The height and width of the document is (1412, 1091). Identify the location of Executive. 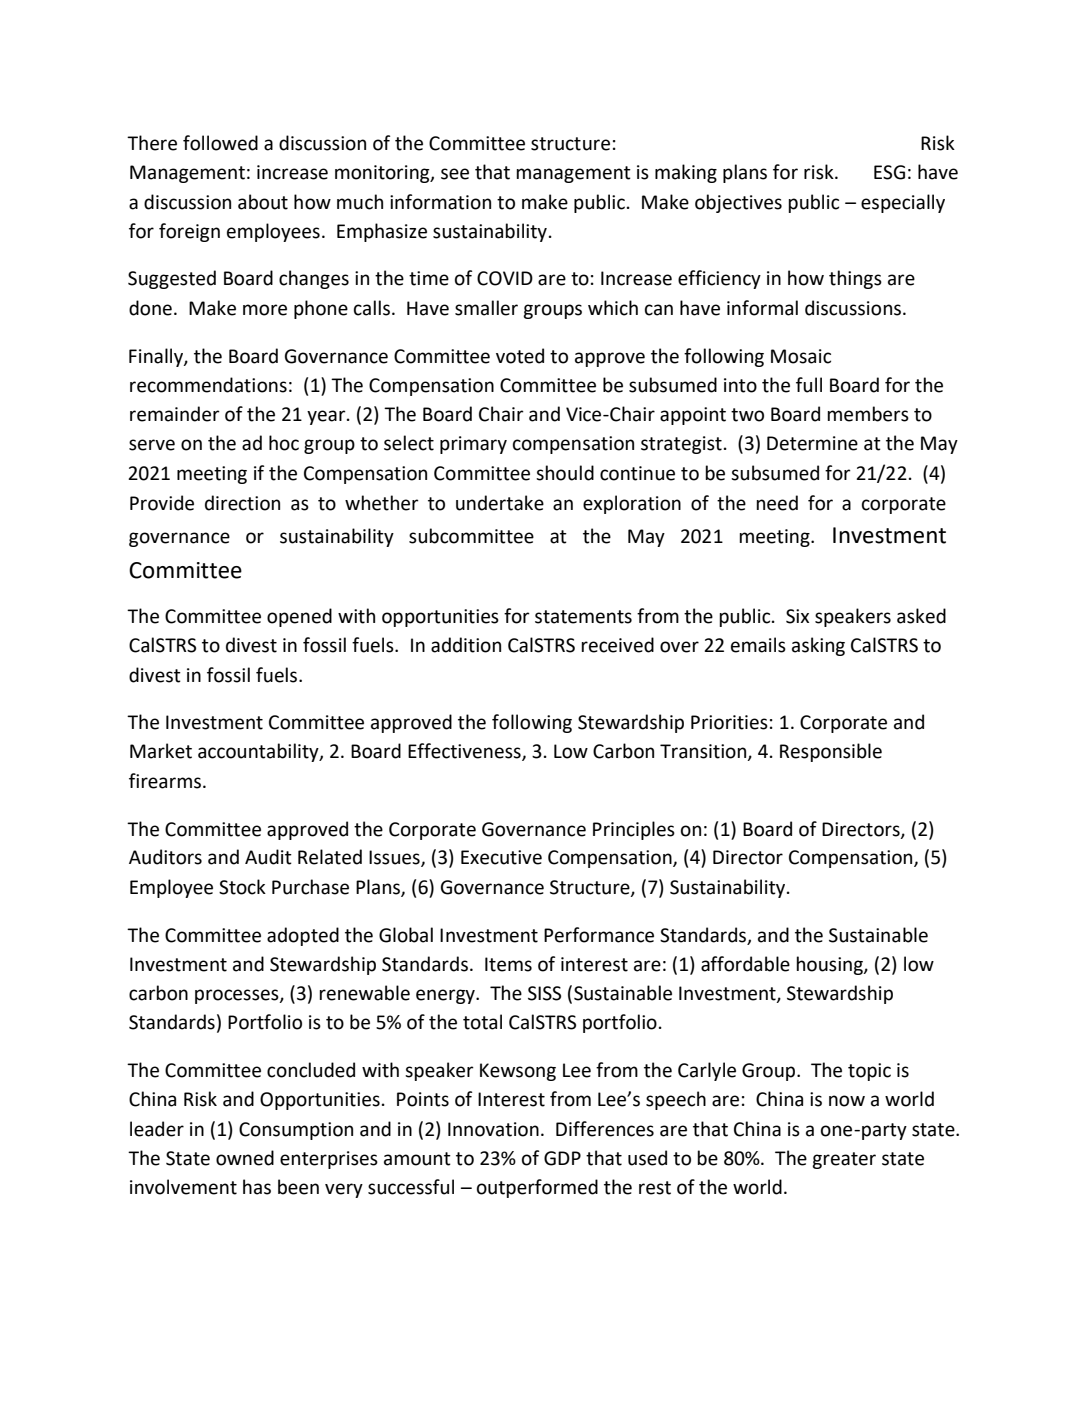
(501, 857).
